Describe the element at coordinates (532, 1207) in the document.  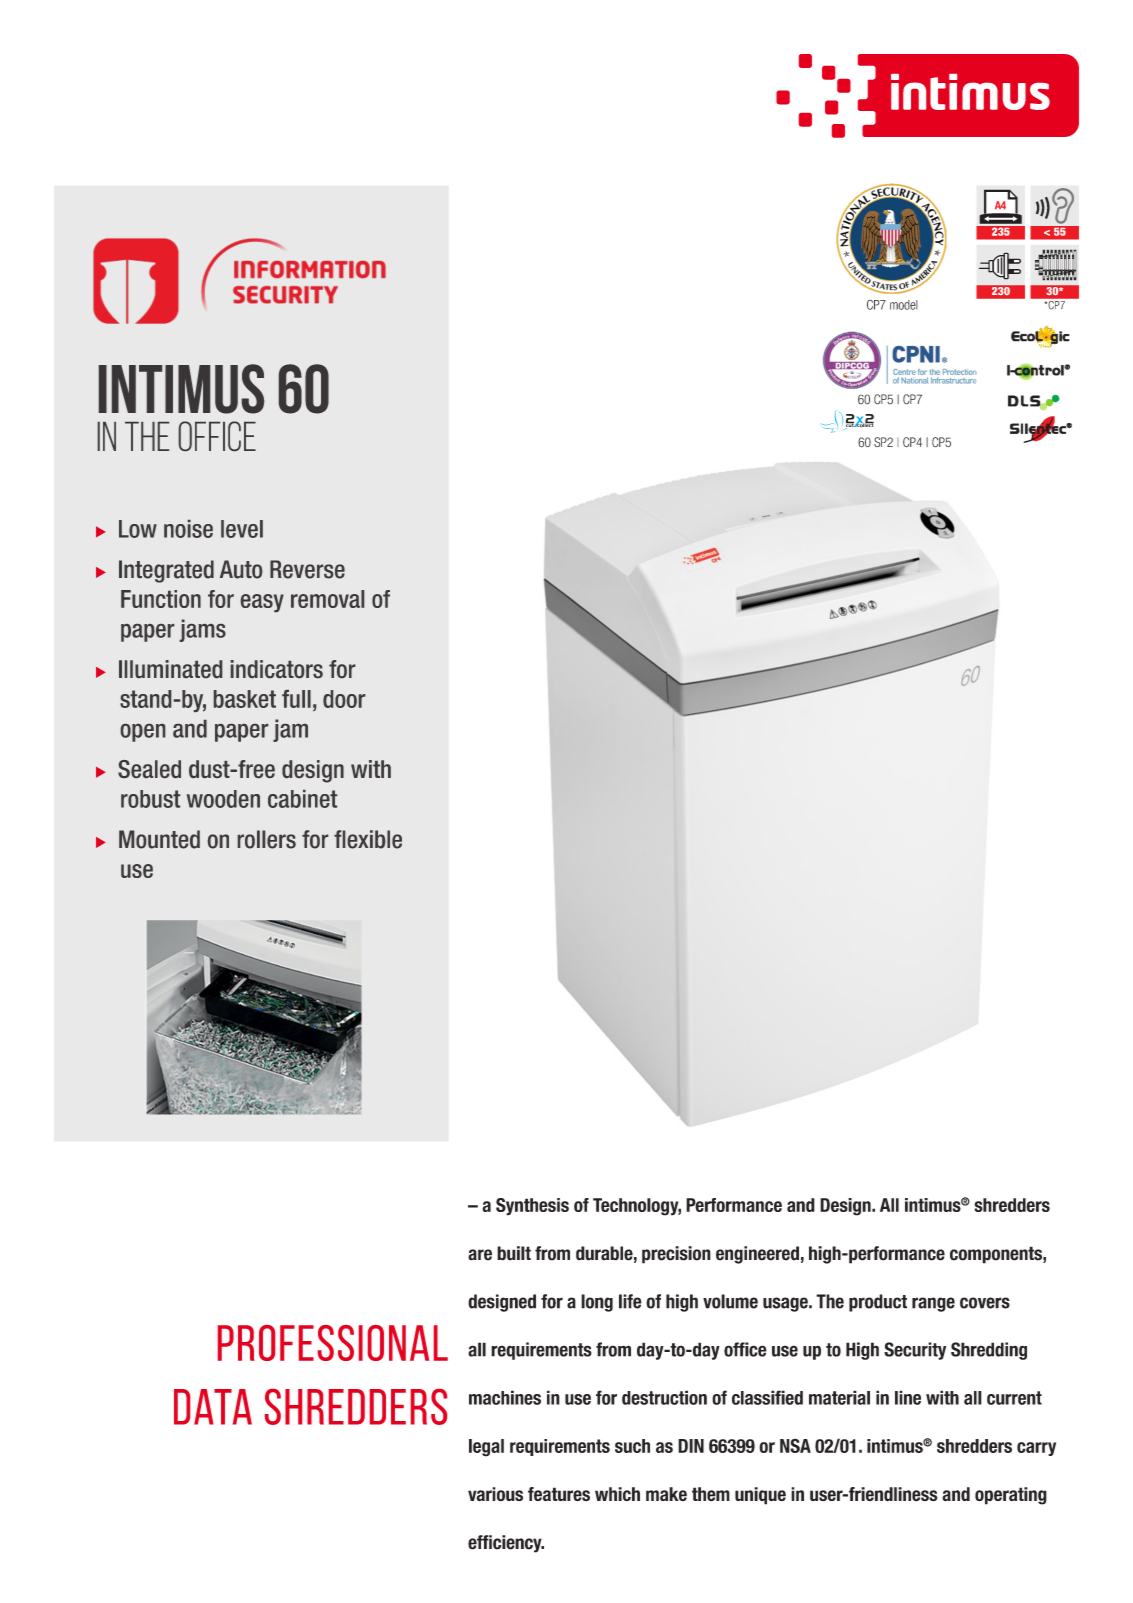
I see `Synthesis` at that location.
